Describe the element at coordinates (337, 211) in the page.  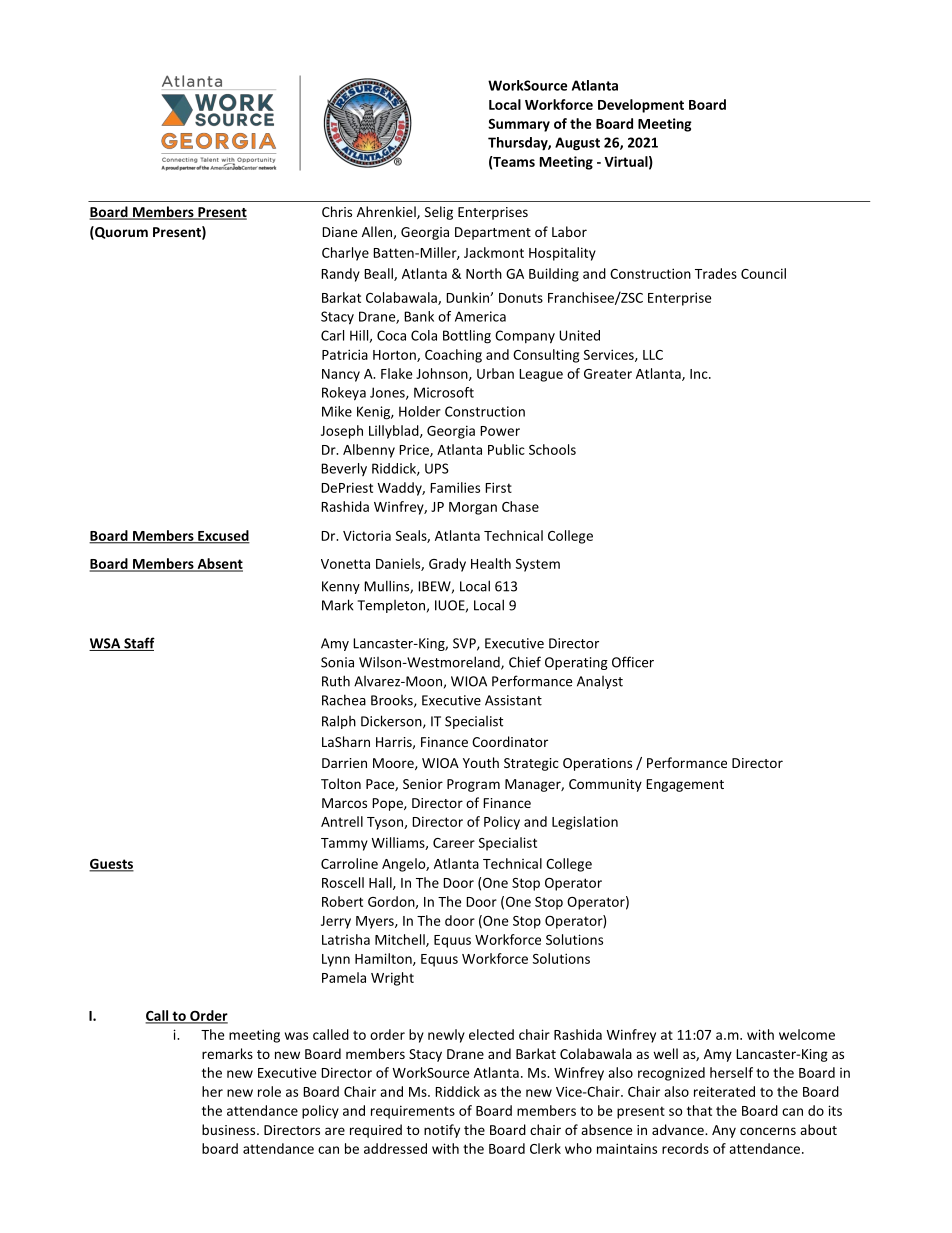
I see `Chris` at that location.
